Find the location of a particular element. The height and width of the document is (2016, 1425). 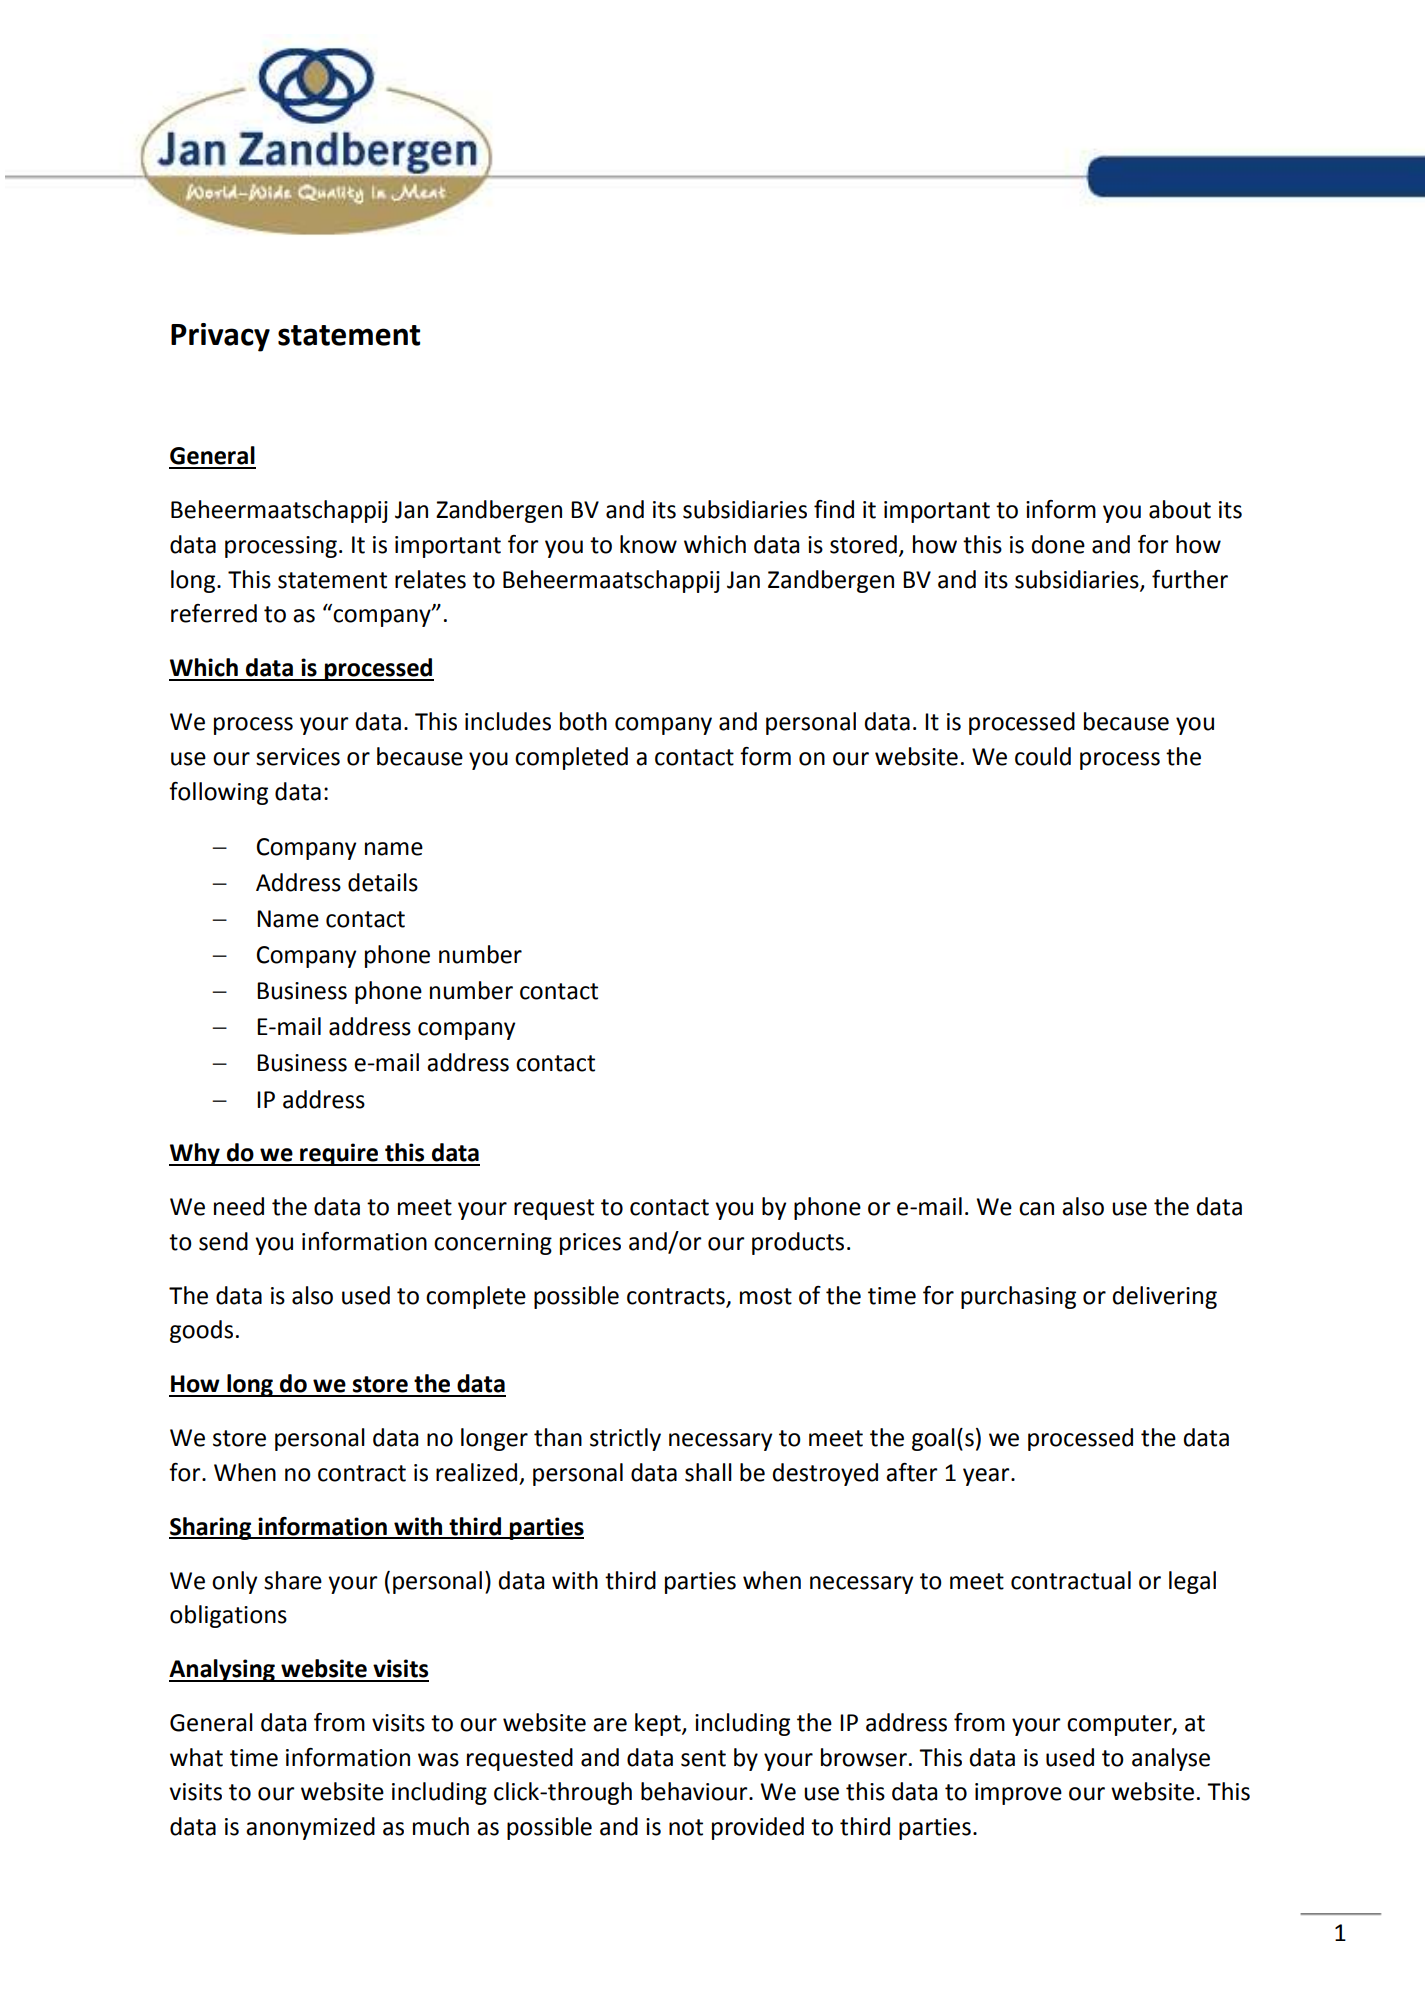

goods is located at coordinates (201, 1331).
